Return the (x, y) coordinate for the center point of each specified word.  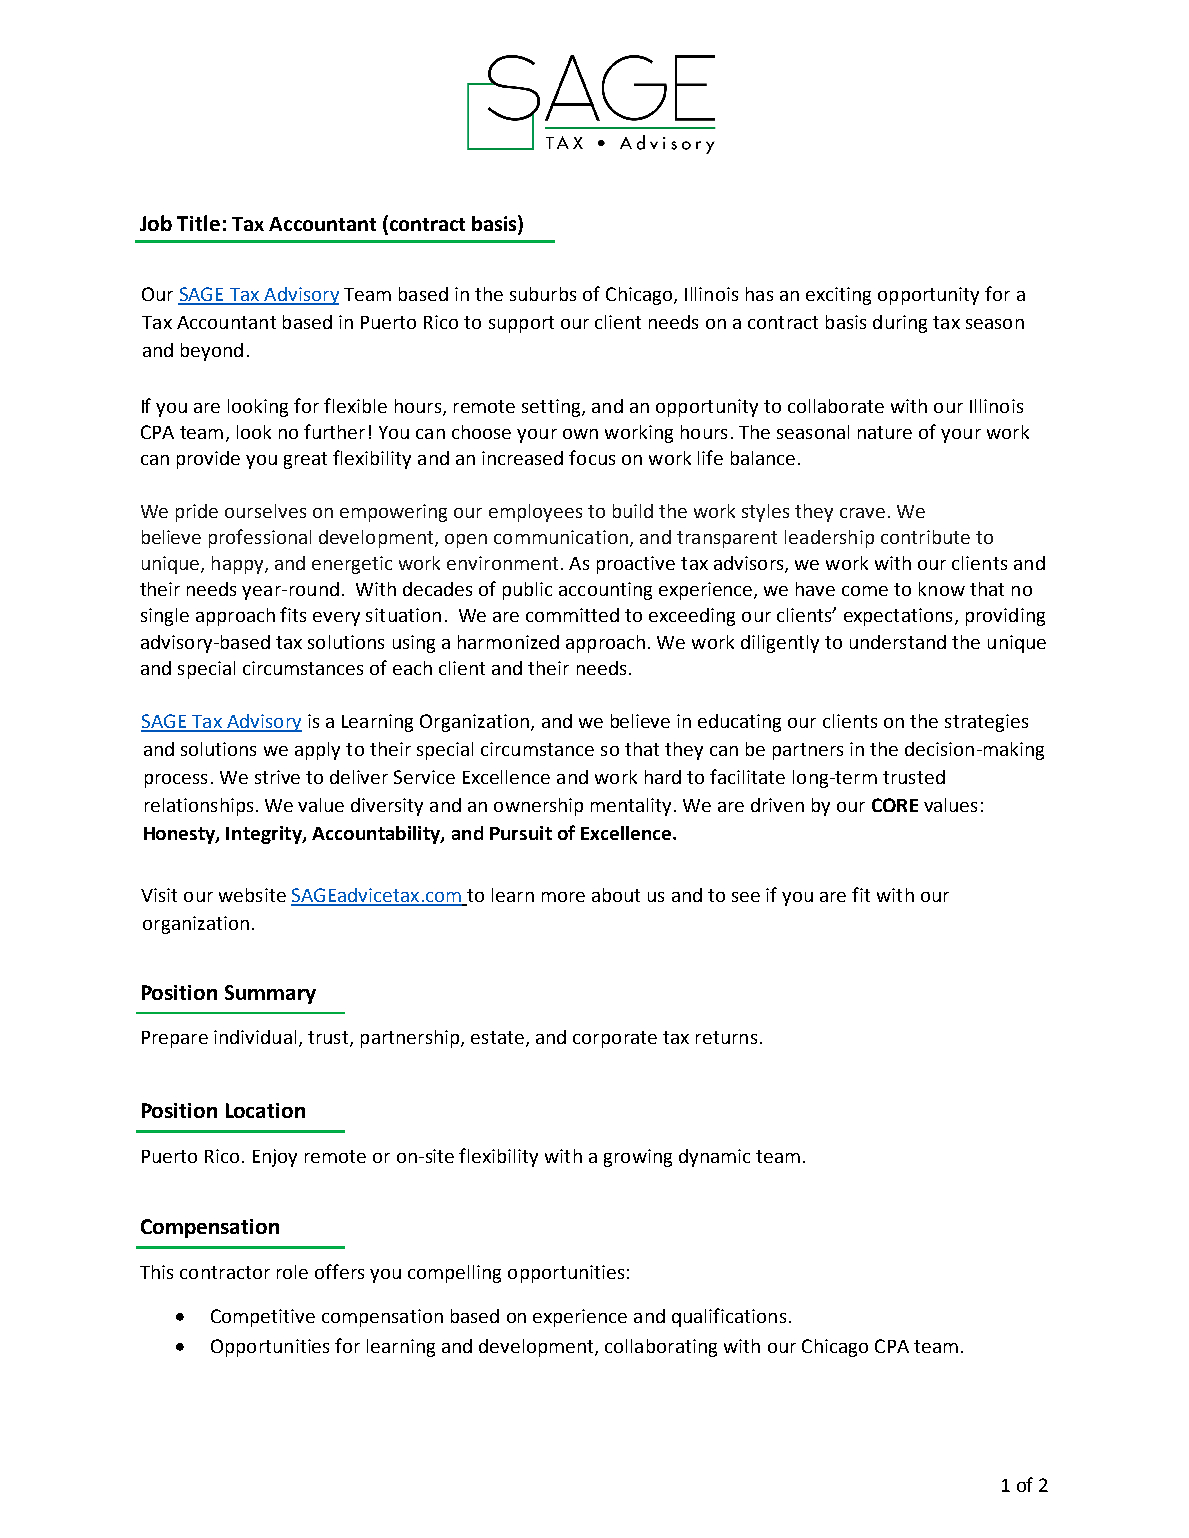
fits (293, 614)
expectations (898, 617)
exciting (838, 296)
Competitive (263, 1318)
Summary (270, 994)
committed (572, 615)
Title (198, 223)
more (563, 897)
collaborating (661, 1348)
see (746, 897)
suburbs (543, 294)
